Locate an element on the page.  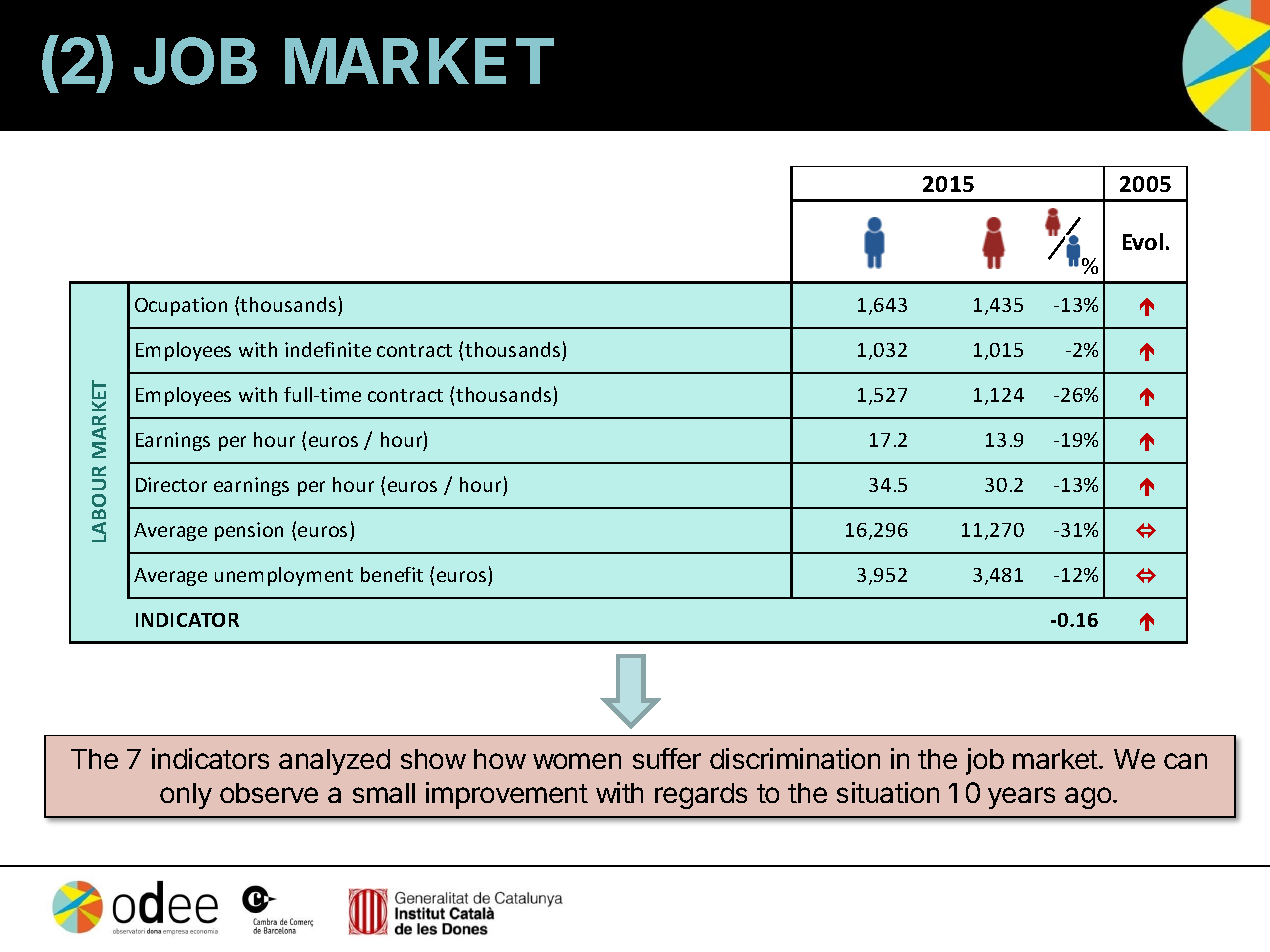
Evol is located at coordinates (1143, 241).
